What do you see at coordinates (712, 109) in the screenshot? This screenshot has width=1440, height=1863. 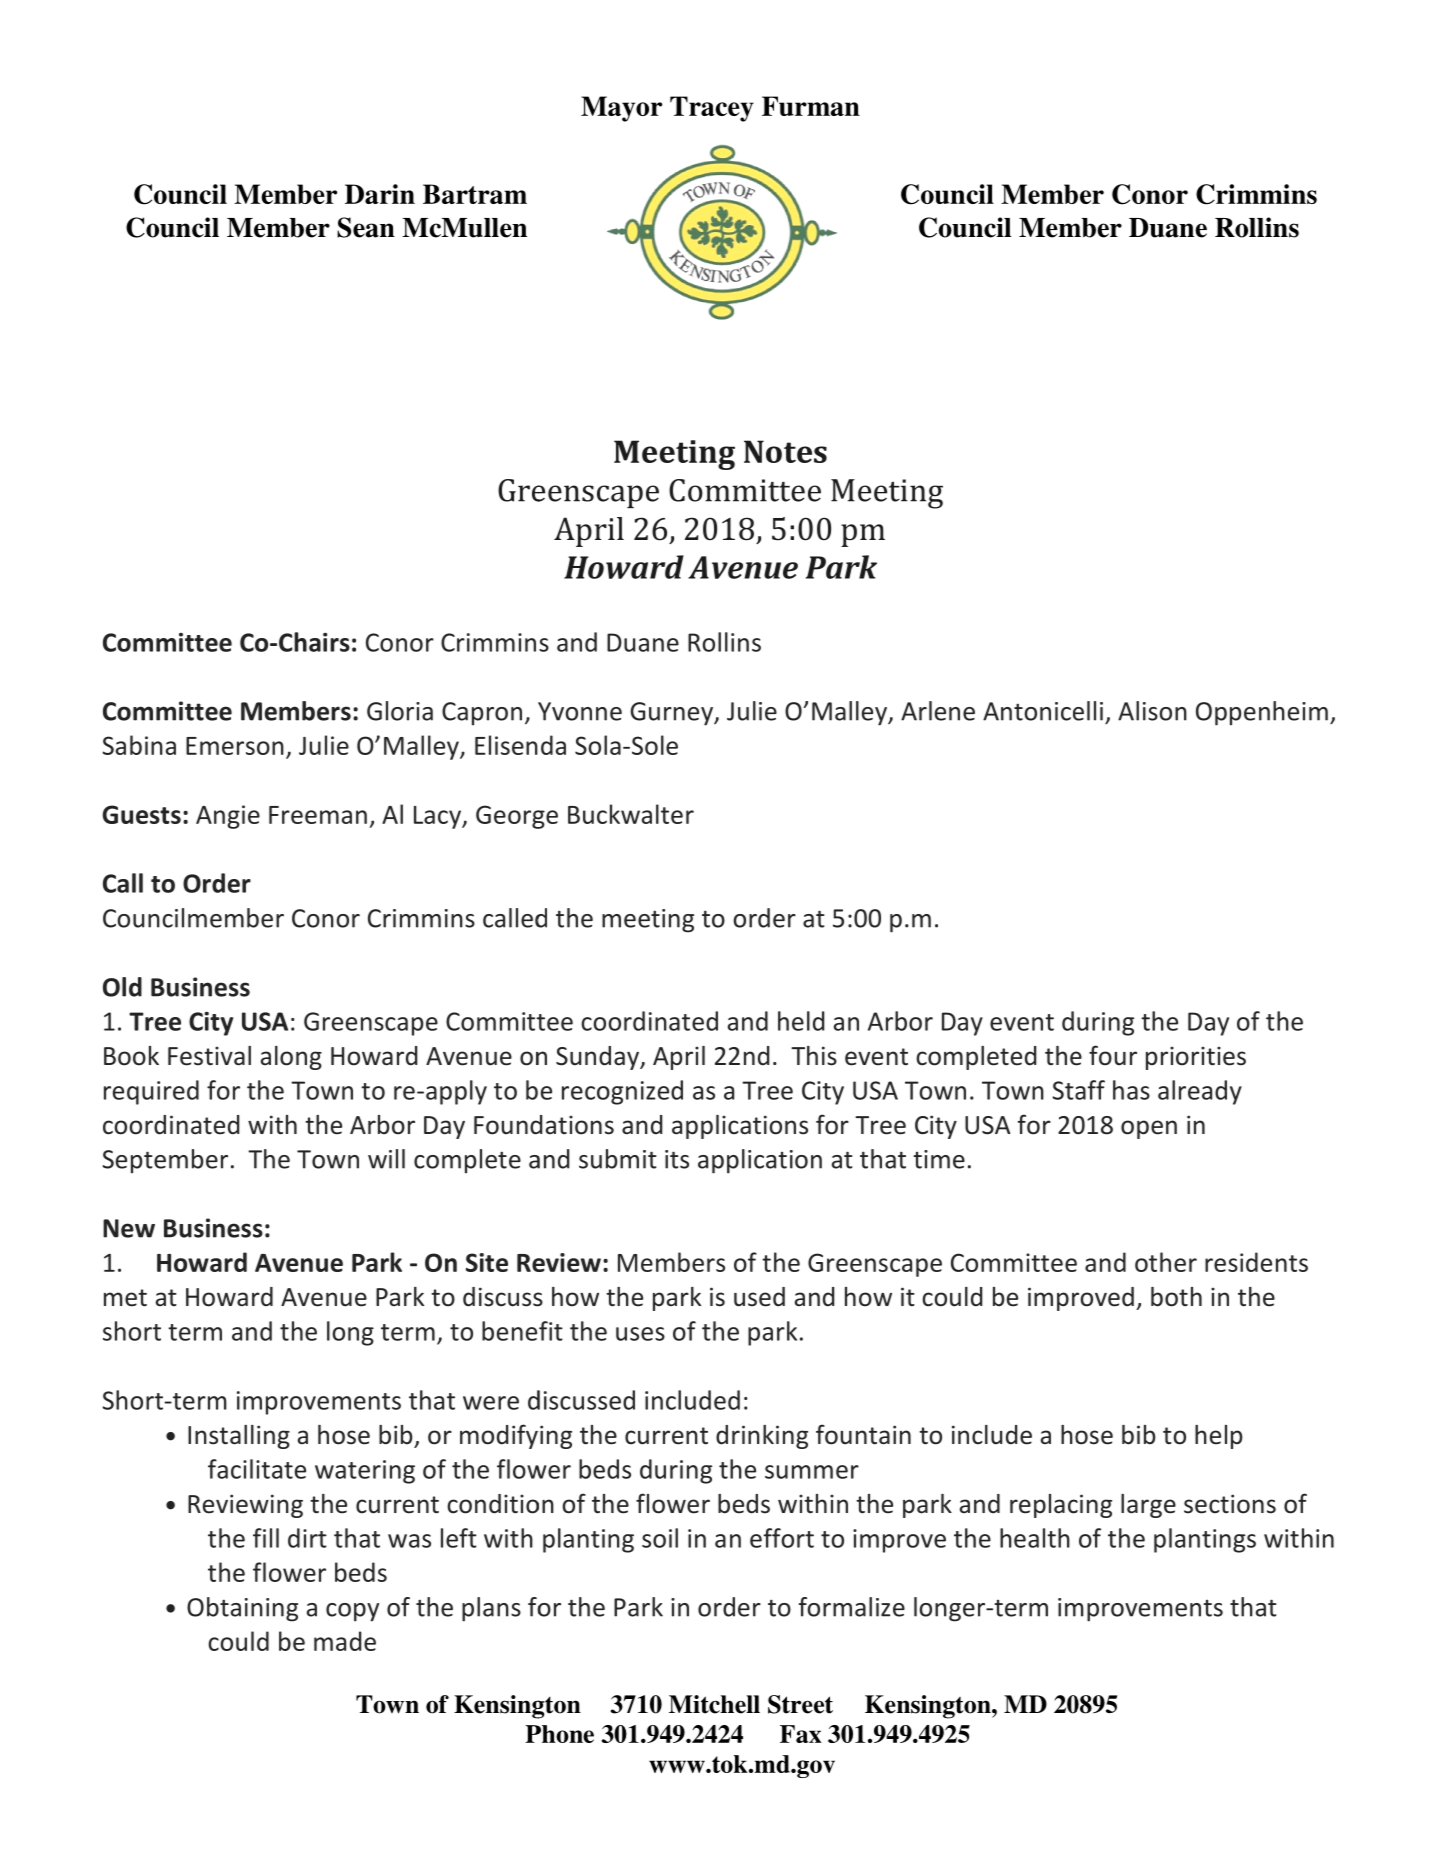 I see `Tracey` at bounding box center [712, 109].
